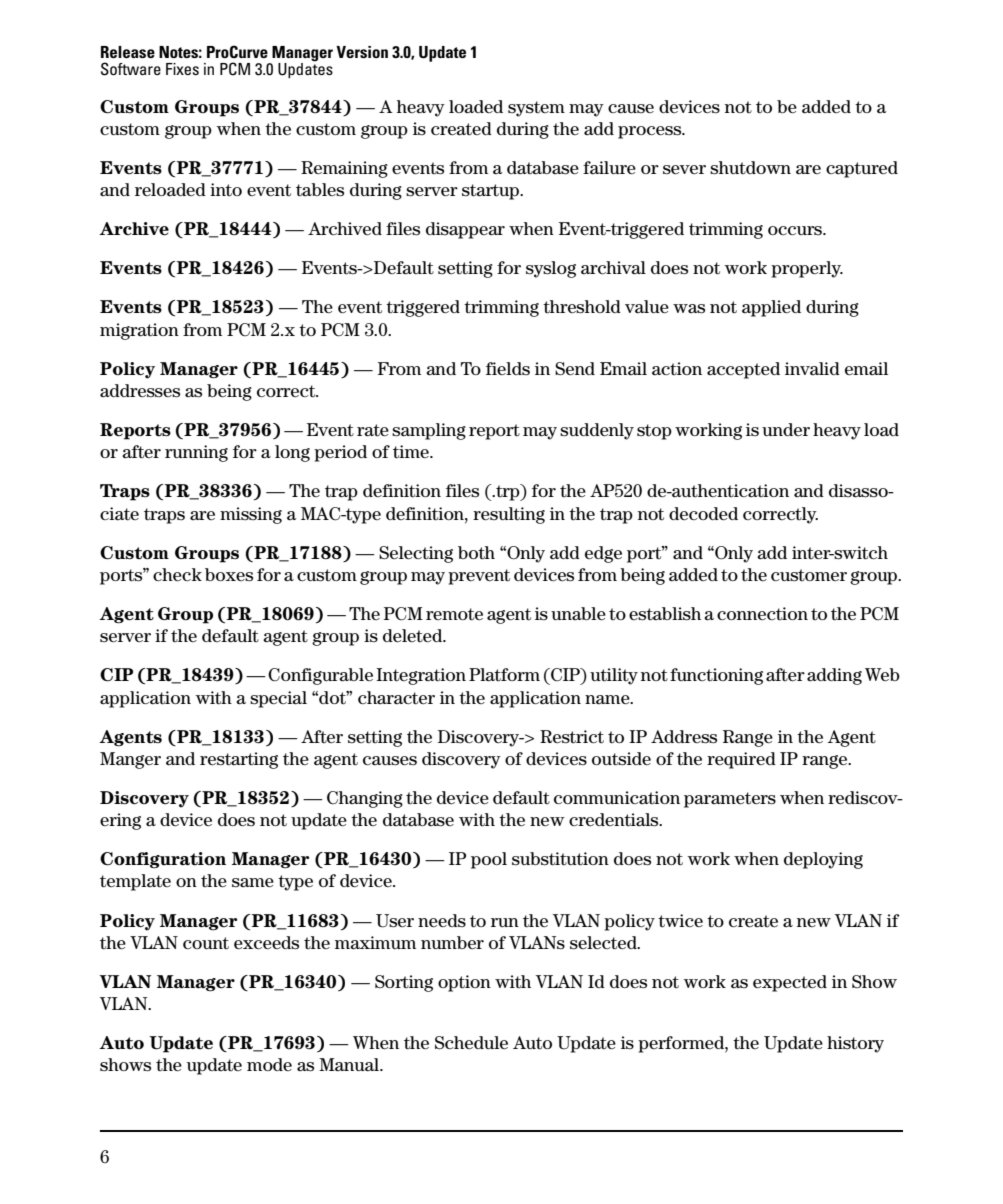  What do you see at coordinates (750, 168) in the screenshot?
I see `shutdown` at bounding box center [750, 168].
